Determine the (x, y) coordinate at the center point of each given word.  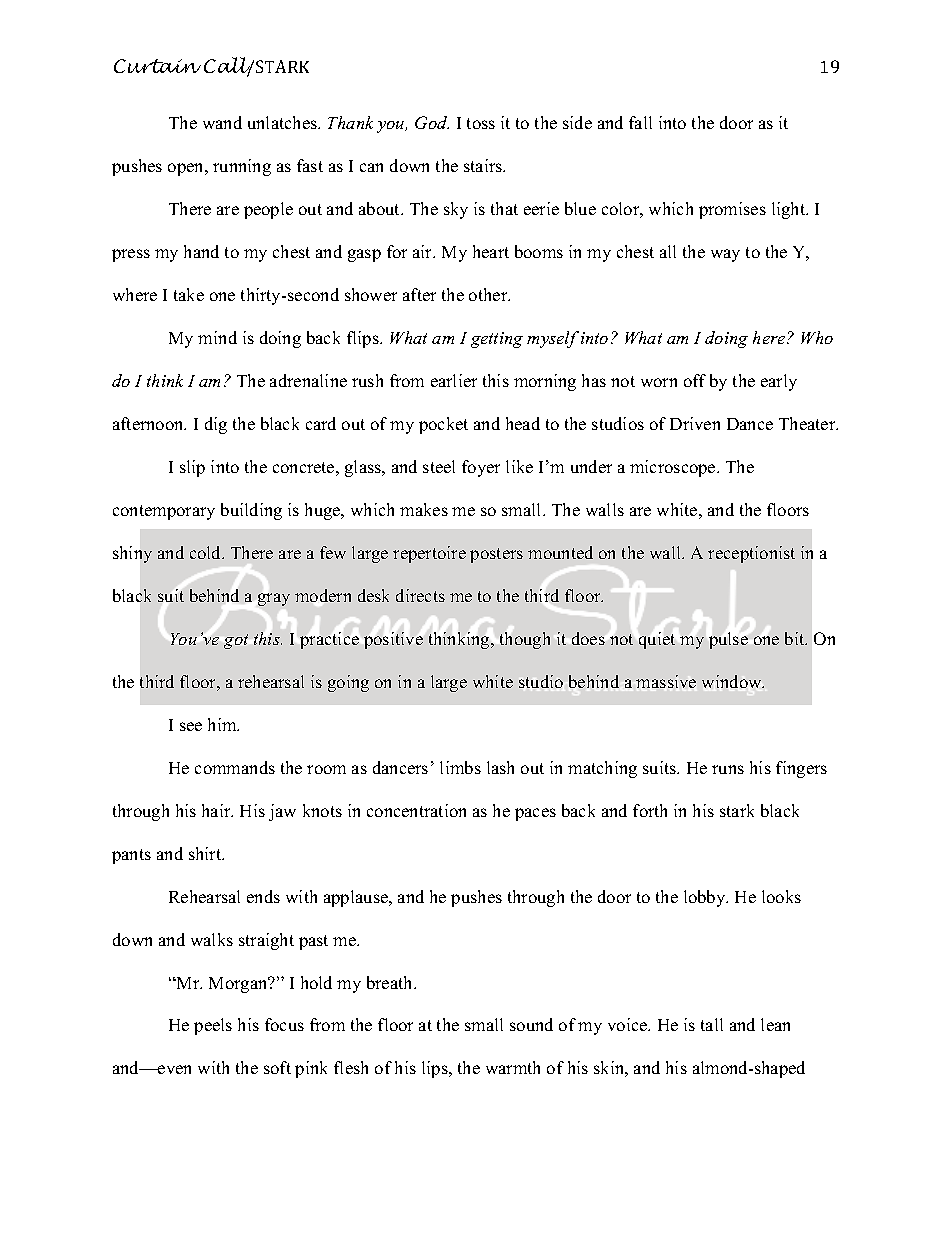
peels (213, 1026)
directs (420, 595)
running (242, 167)
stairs (484, 165)
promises (732, 210)
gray (274, 599)
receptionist (751, 554)
